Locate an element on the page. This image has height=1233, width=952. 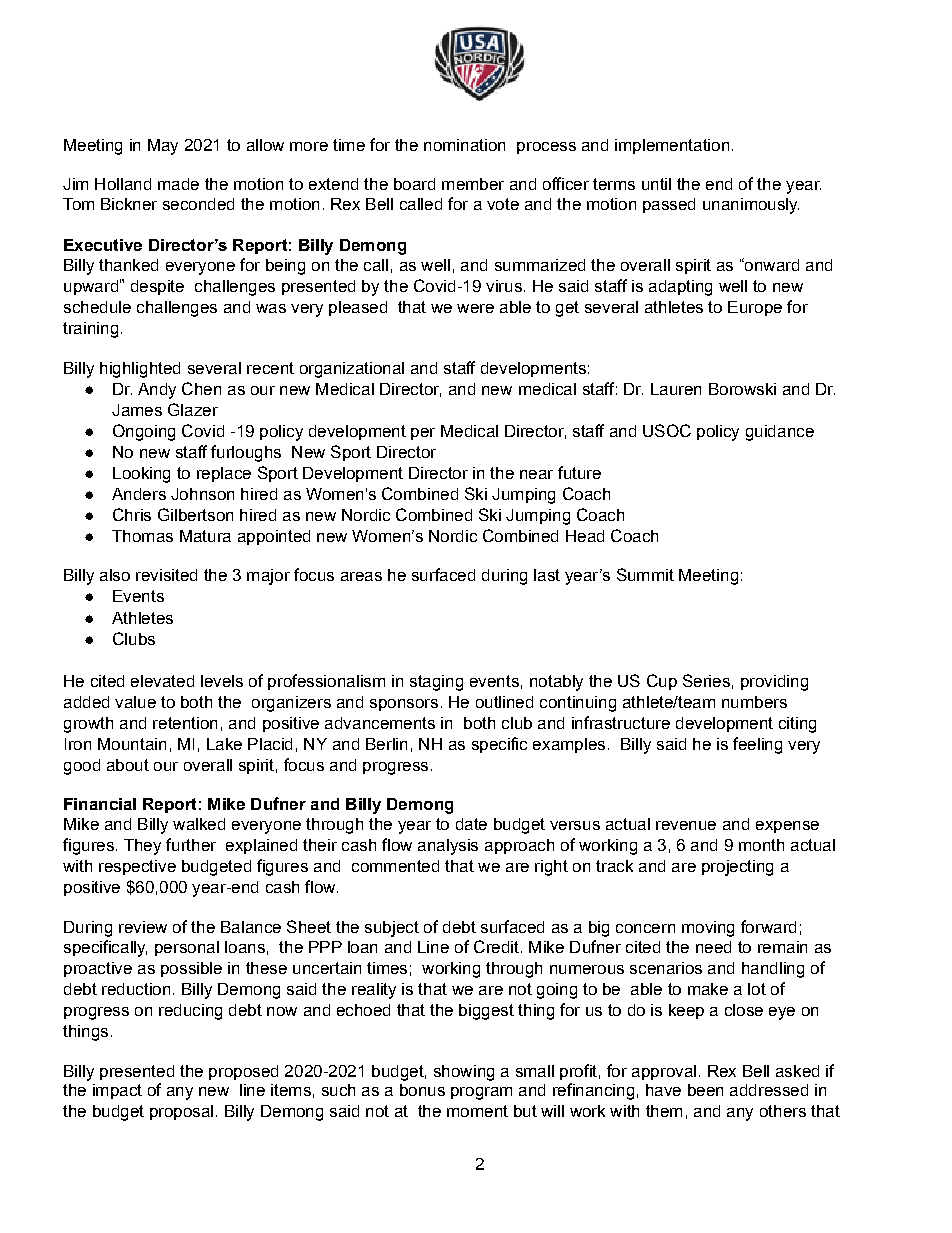
Lauren is located at coordinates (676, 389).
